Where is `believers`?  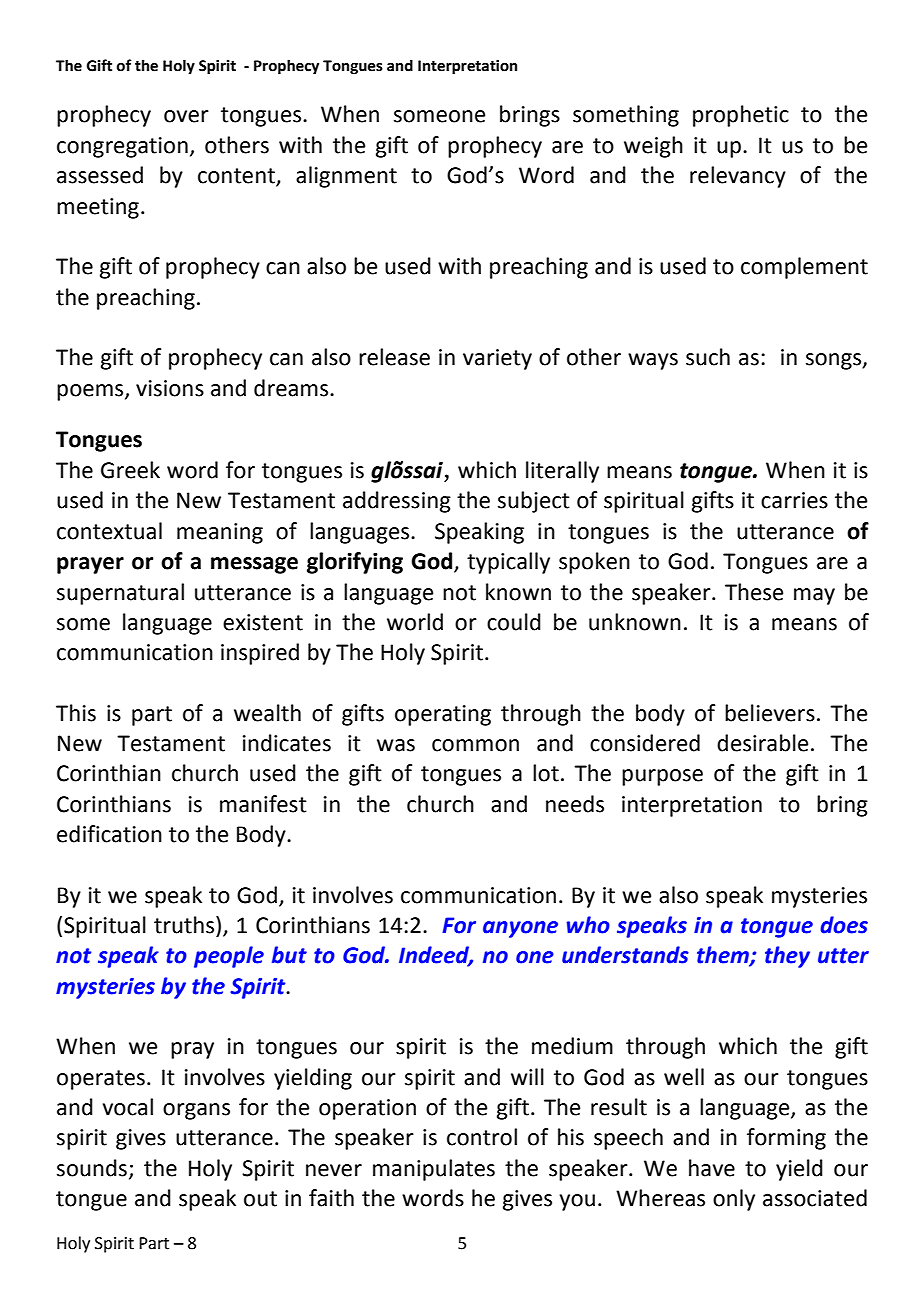 believers is located at coordinates (770, 713).
